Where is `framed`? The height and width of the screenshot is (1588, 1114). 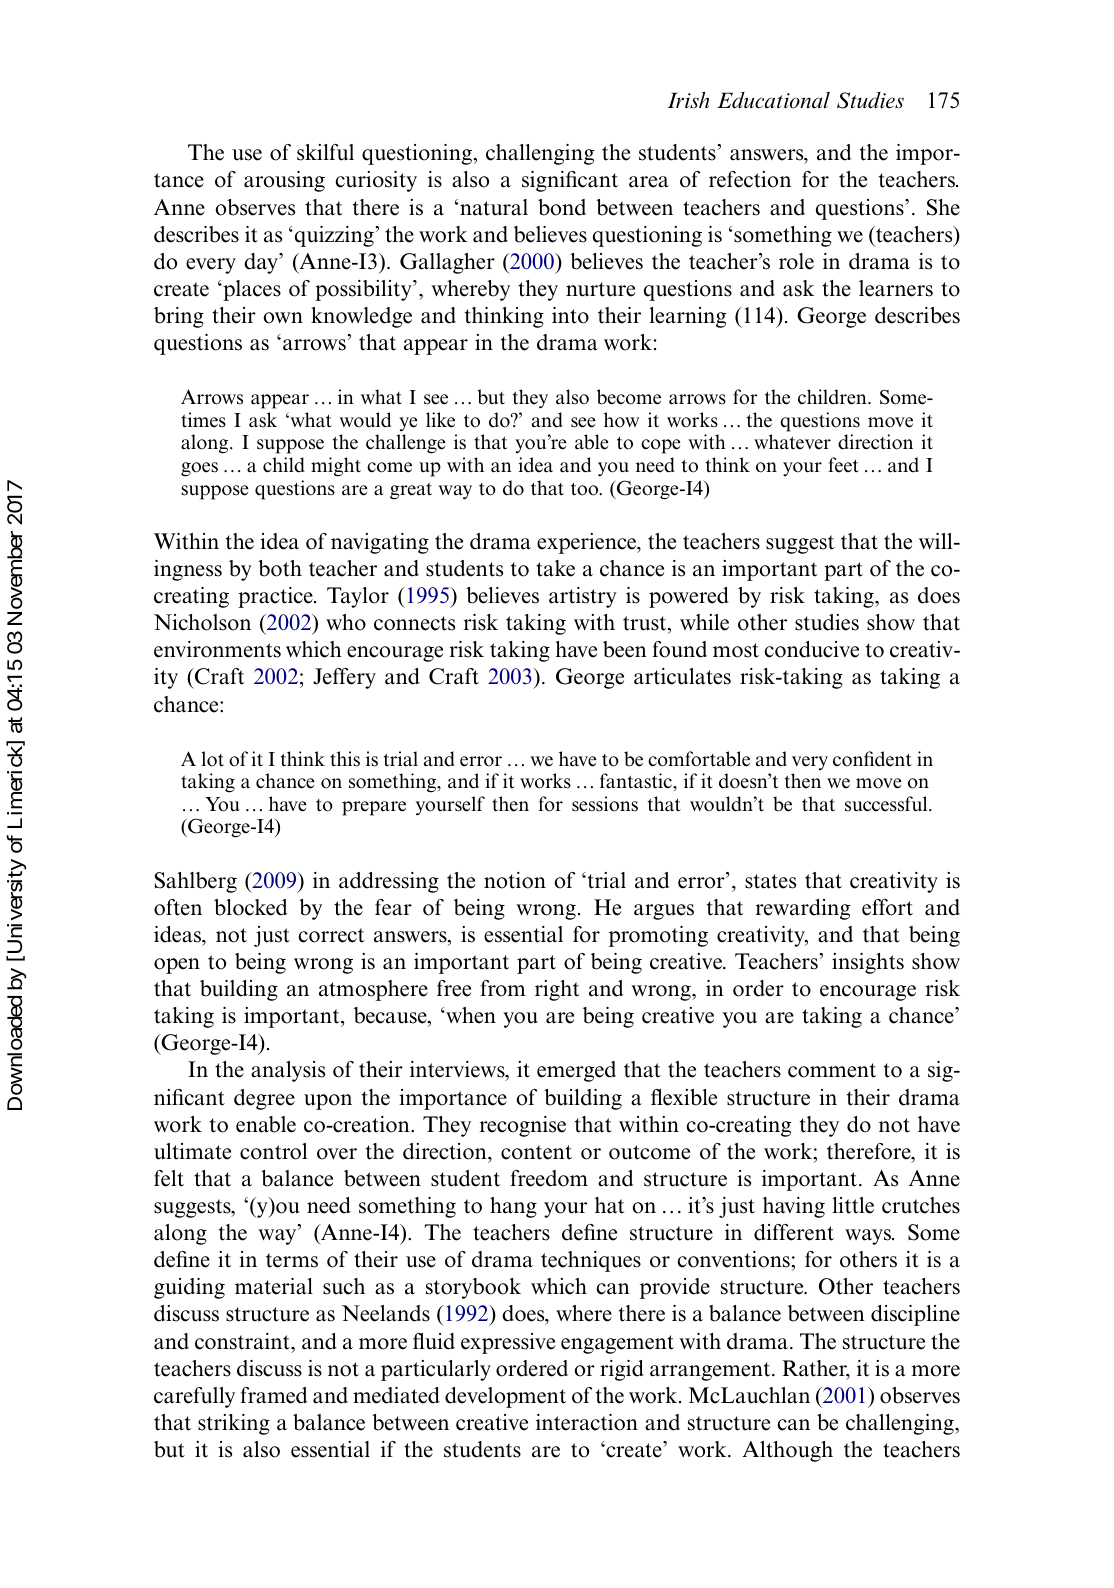
framed is located at coordinates (273, 1395).
